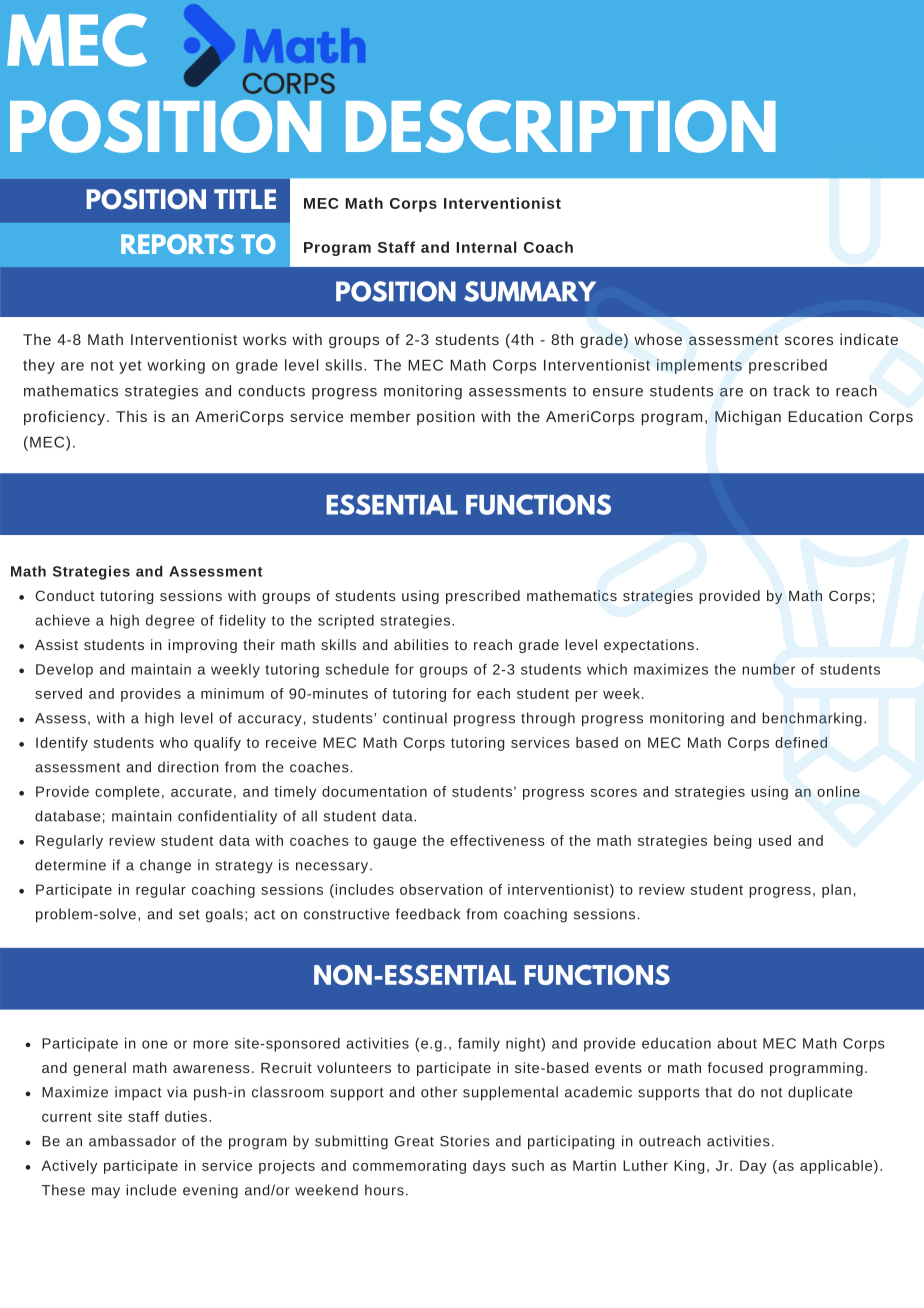 This screenshot has width=924, height=1308. Describe the element at coordinates (869, 339) in the screenshot. I see `indicate` at that location.
